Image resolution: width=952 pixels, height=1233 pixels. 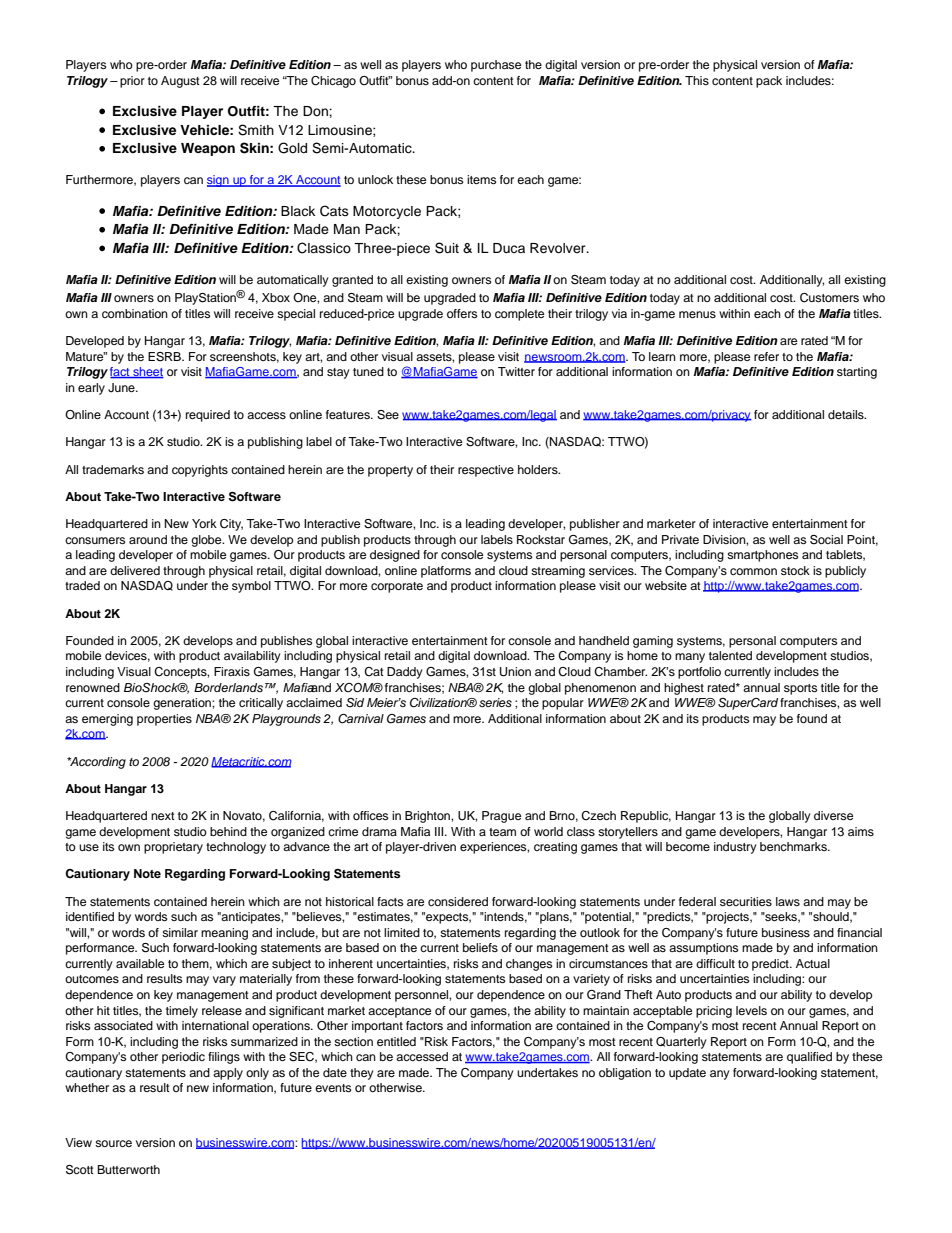 I want to click on This, so click(x=697, y=80).
